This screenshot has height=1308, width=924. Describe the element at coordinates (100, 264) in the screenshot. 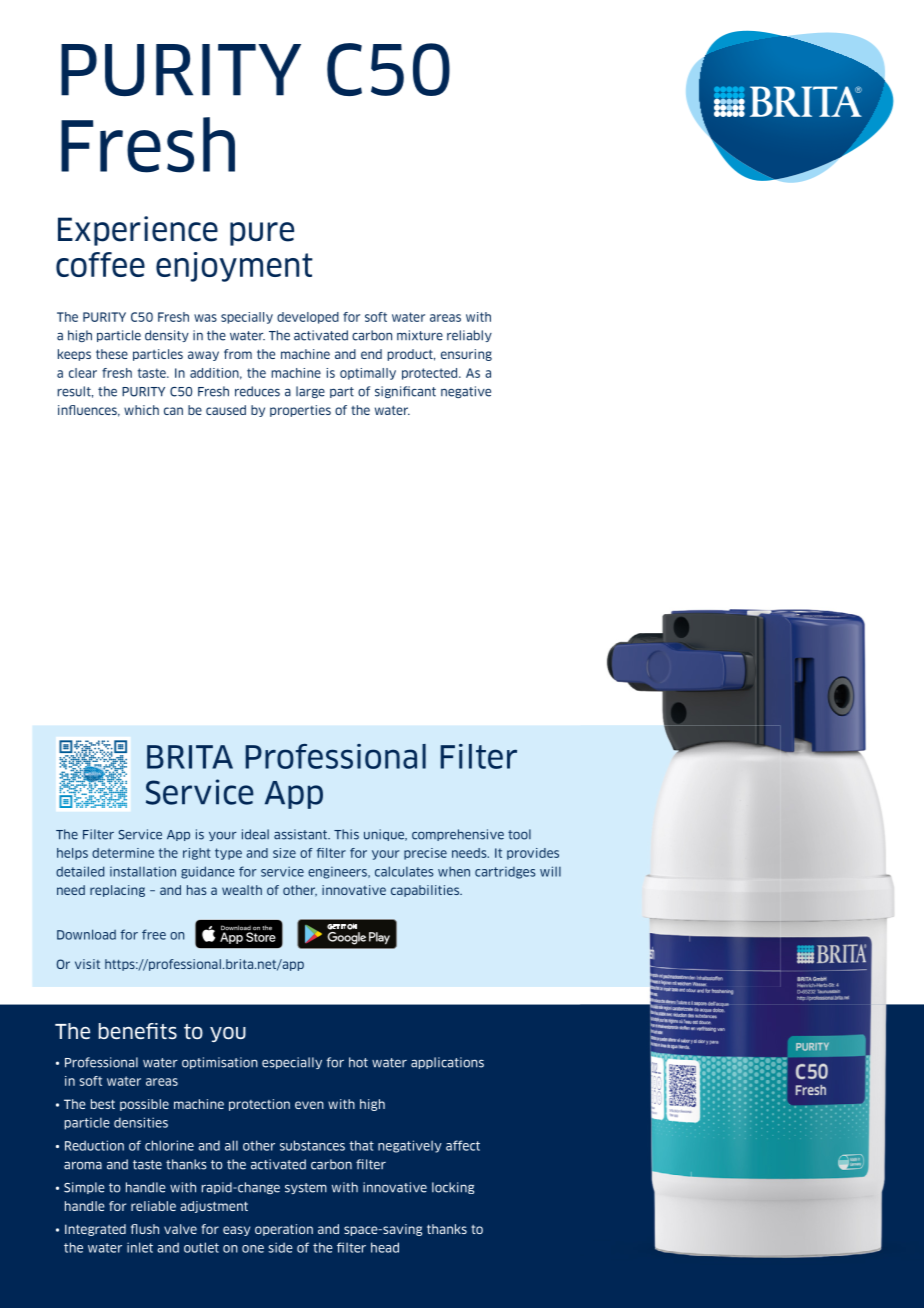

I see `coffee` at that location.
